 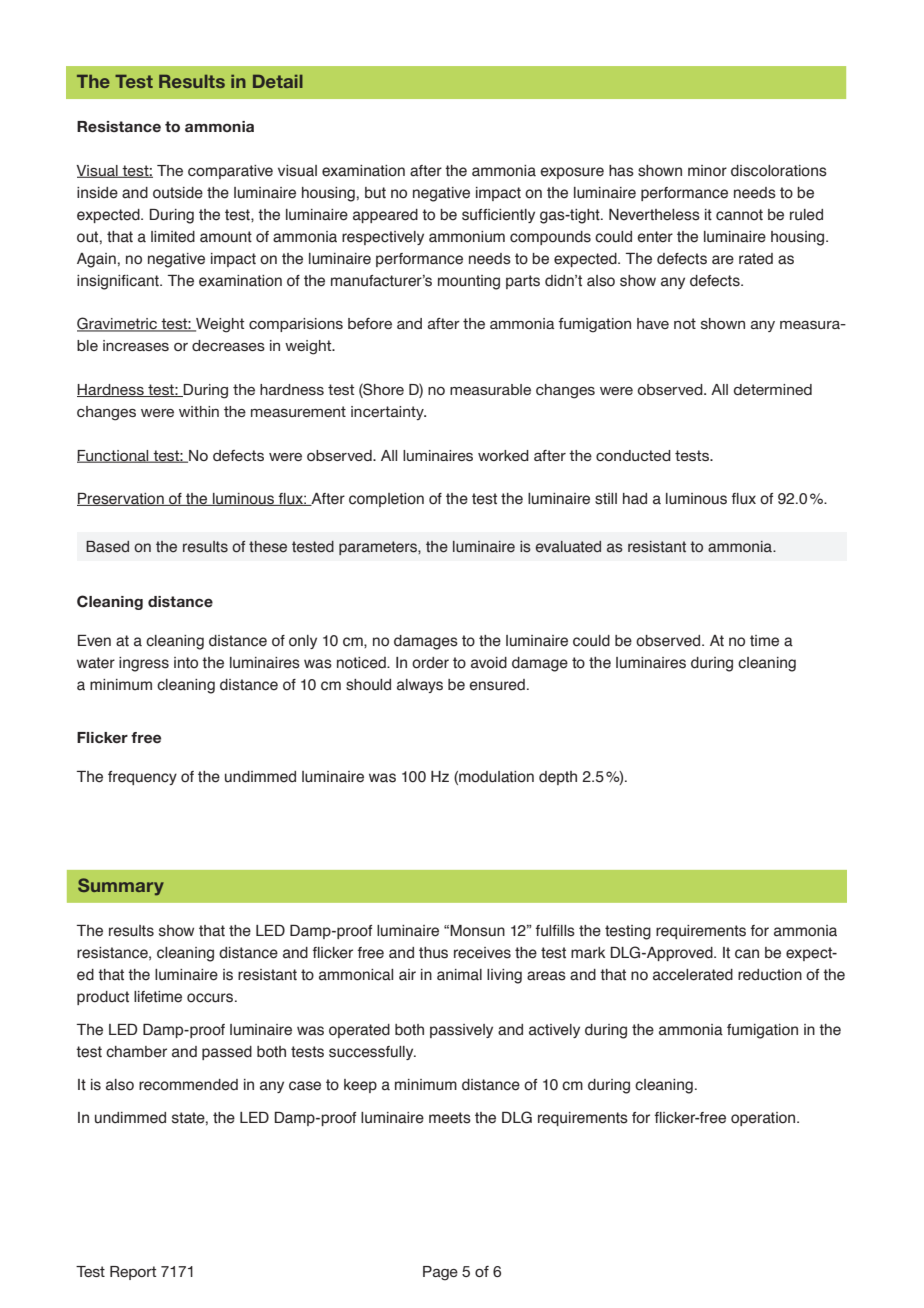 What do you see at coordinates (230, 172) in the screenshot?
I see `comparative` at bounding box center [230, 172].
